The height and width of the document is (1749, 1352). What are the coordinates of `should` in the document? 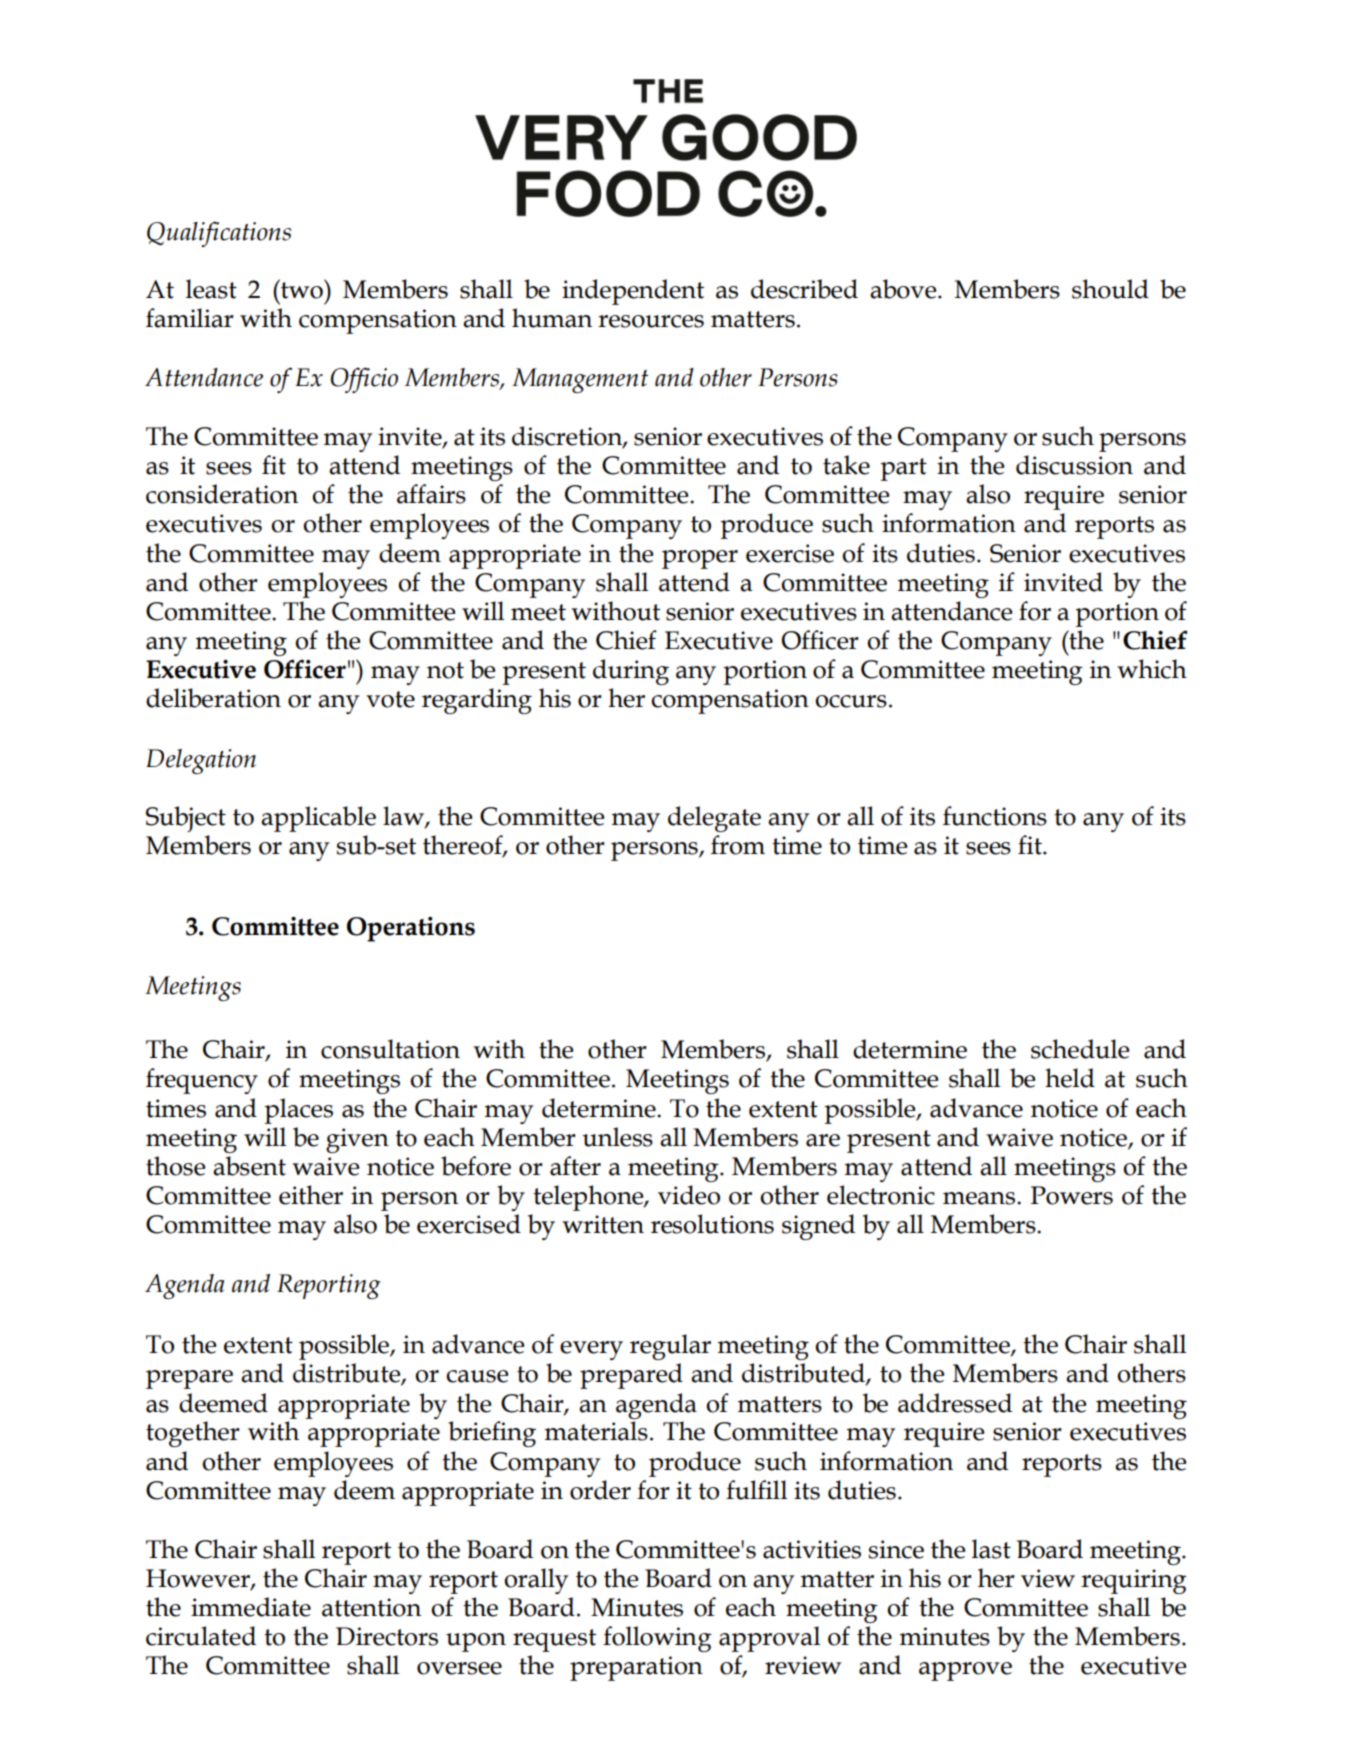 It's located at (1110, 289).
